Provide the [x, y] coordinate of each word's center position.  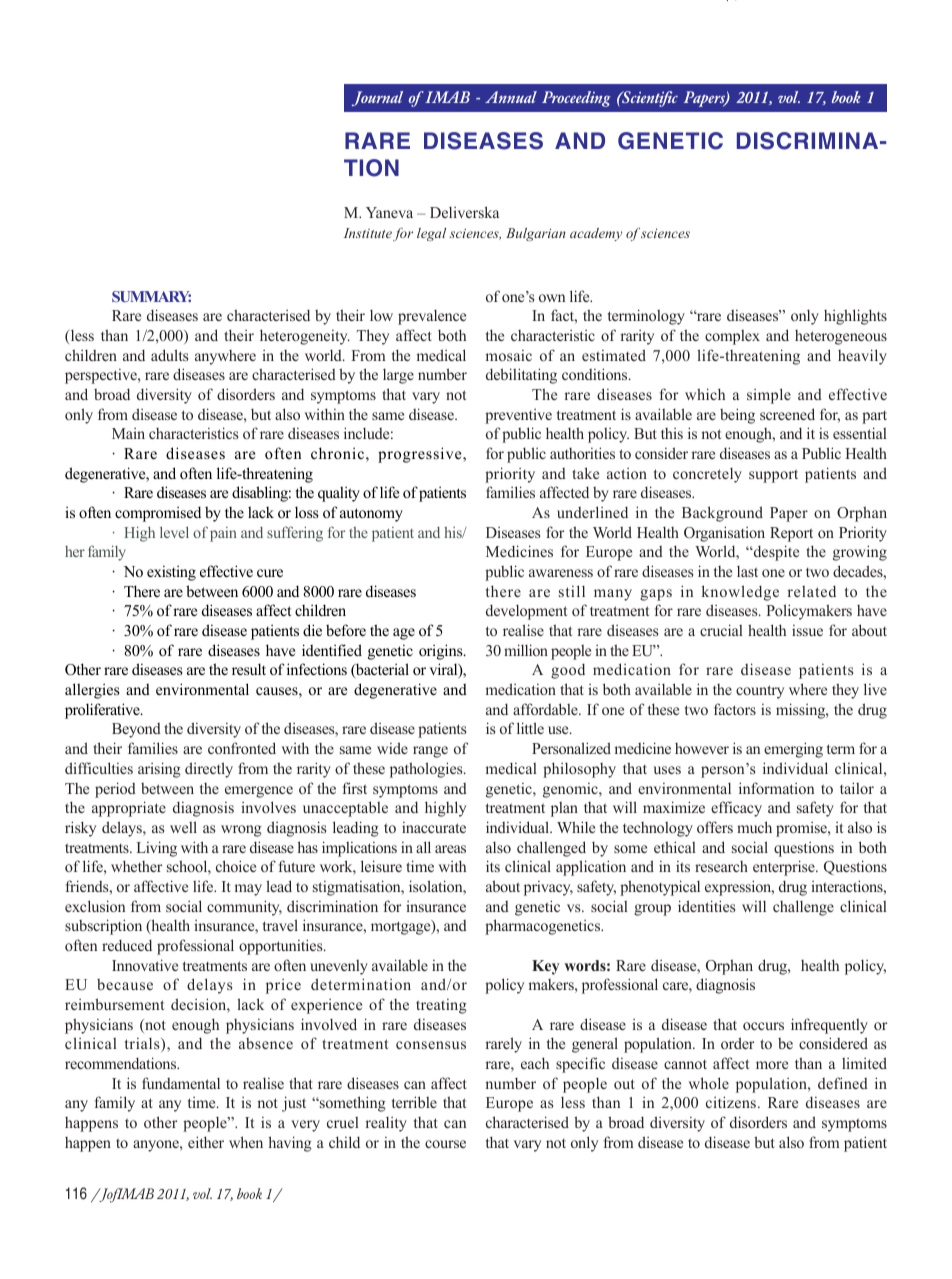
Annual [511, 97]
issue [807, 630]
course [445, 1144]
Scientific [649, 99]
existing [171, 573]
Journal [377, 98]
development [526, 612]
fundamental [181, 1083]
